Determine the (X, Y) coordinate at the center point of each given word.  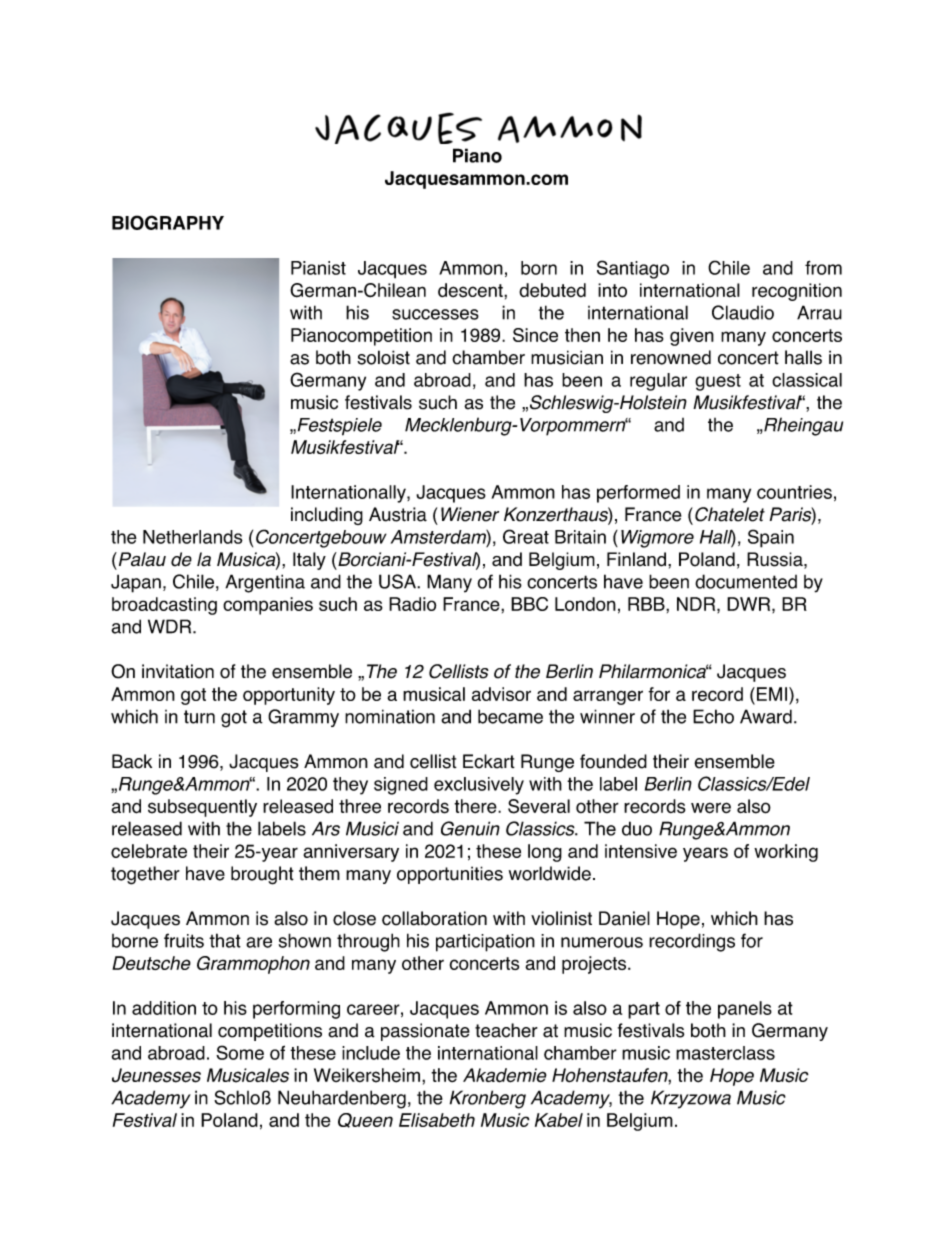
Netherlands (193, 537)
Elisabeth (437, 1120)
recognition (797, 292)
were (711, 808)
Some (240, 1052)
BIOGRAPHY (168, 222)
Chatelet (728, 514)
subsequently (202, 808)
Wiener (470, 514)
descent (471, 290)
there (476, 806)
